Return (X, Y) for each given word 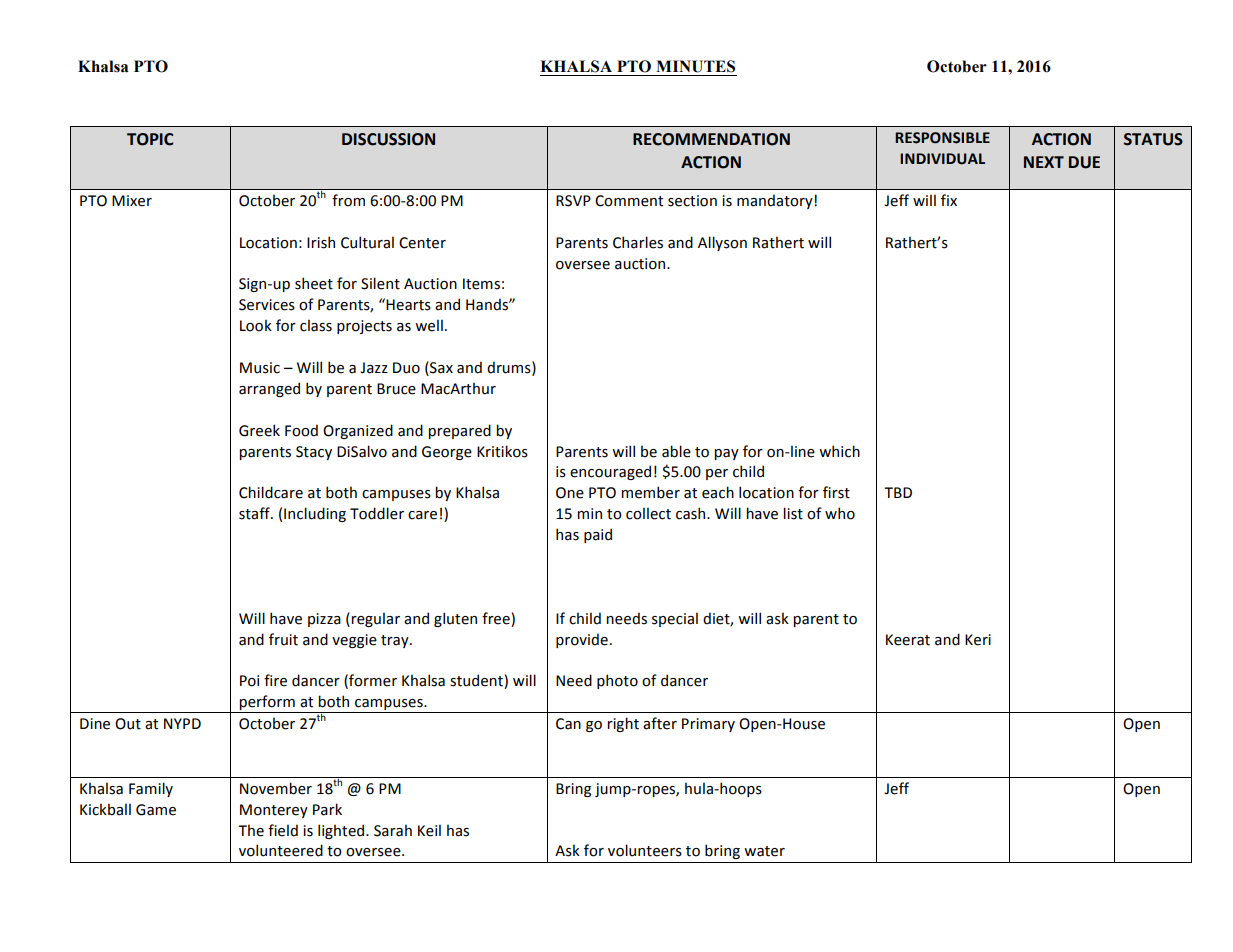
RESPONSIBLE (942, 138)
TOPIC (150, 139)
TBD (898, 492)
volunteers (645, 850)
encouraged (610, 472)
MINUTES (695, 66)
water (764, 851)
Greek (259, 430)
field (283, 830)
